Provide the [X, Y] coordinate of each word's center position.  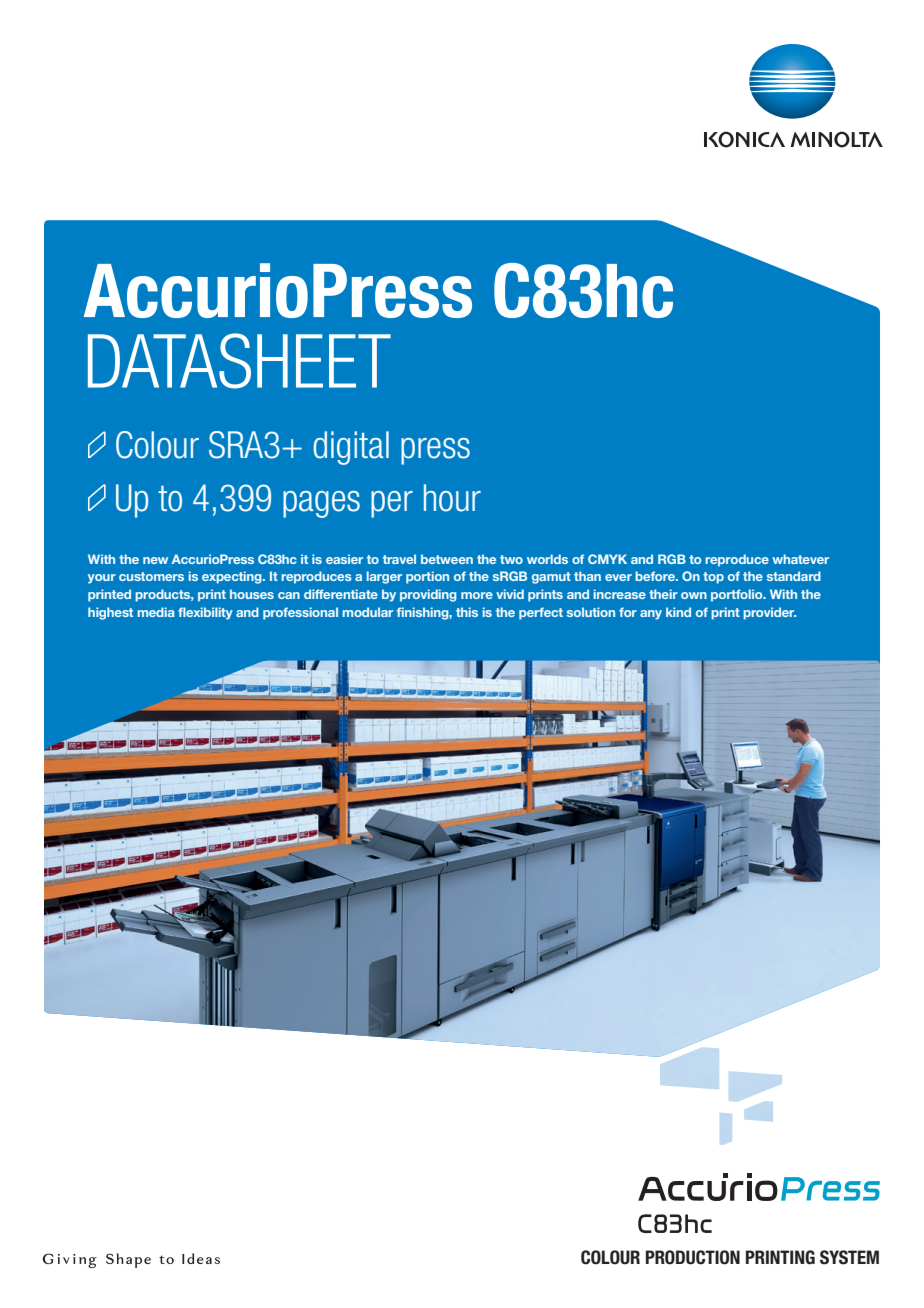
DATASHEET [239, 361]
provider [769, 613]
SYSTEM [849, 1257]
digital [351, 448]
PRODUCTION [693, 1257]
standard [794, 576]
